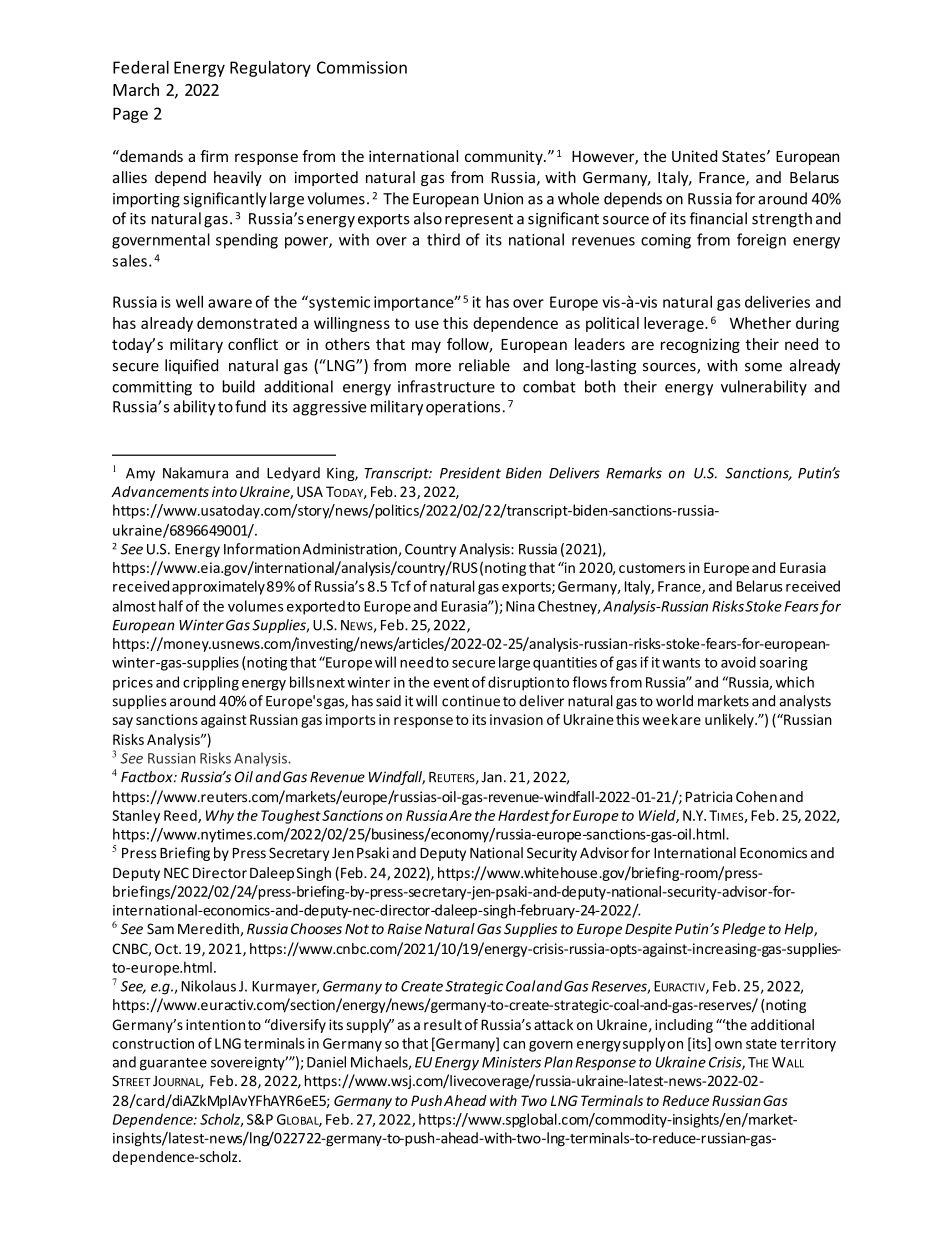 This screenshot has height=1233, width=952. I want to click on United, so click(694, 156).
